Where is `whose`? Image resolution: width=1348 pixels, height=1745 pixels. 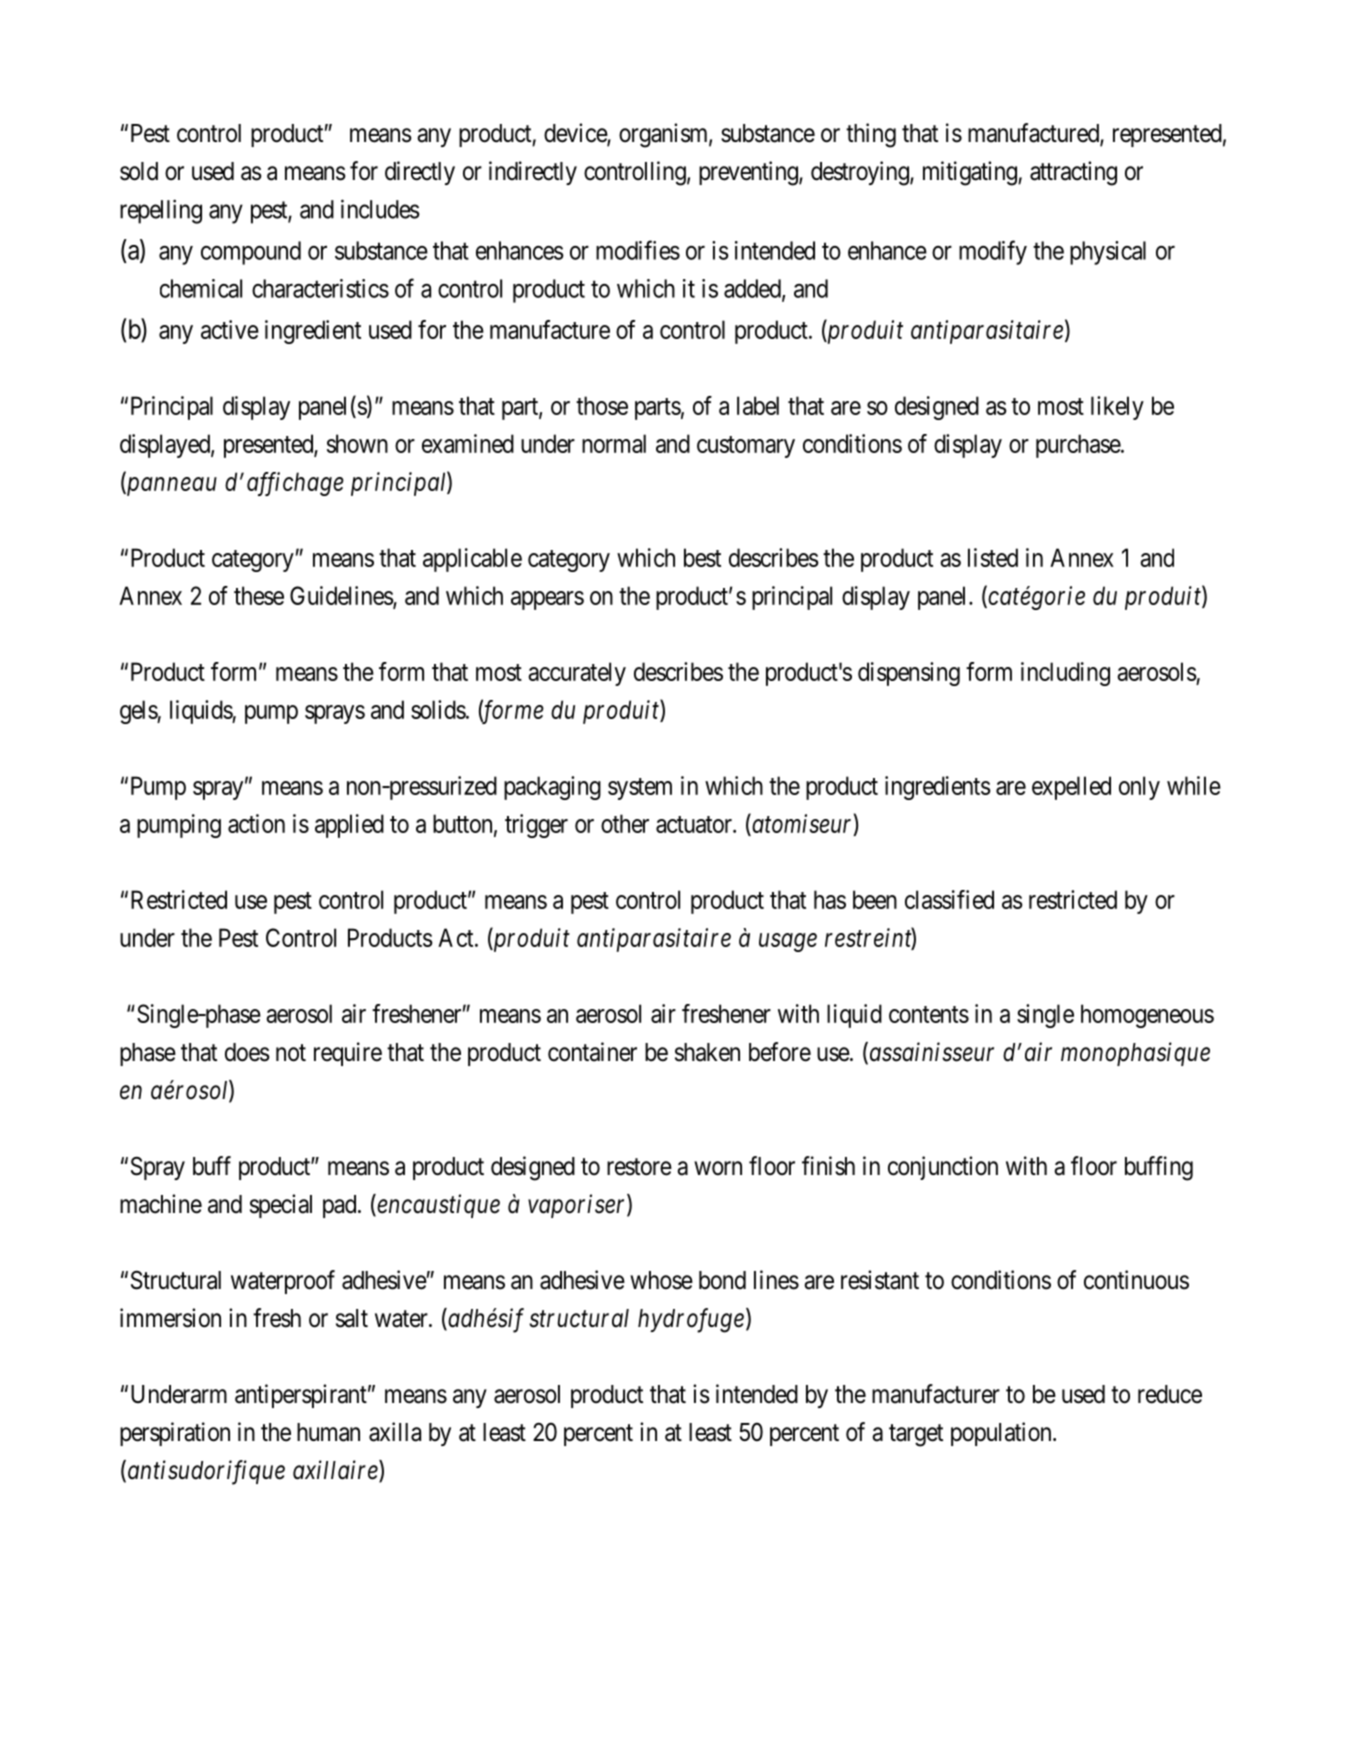
whose is located at coordinates (661, 1280).
